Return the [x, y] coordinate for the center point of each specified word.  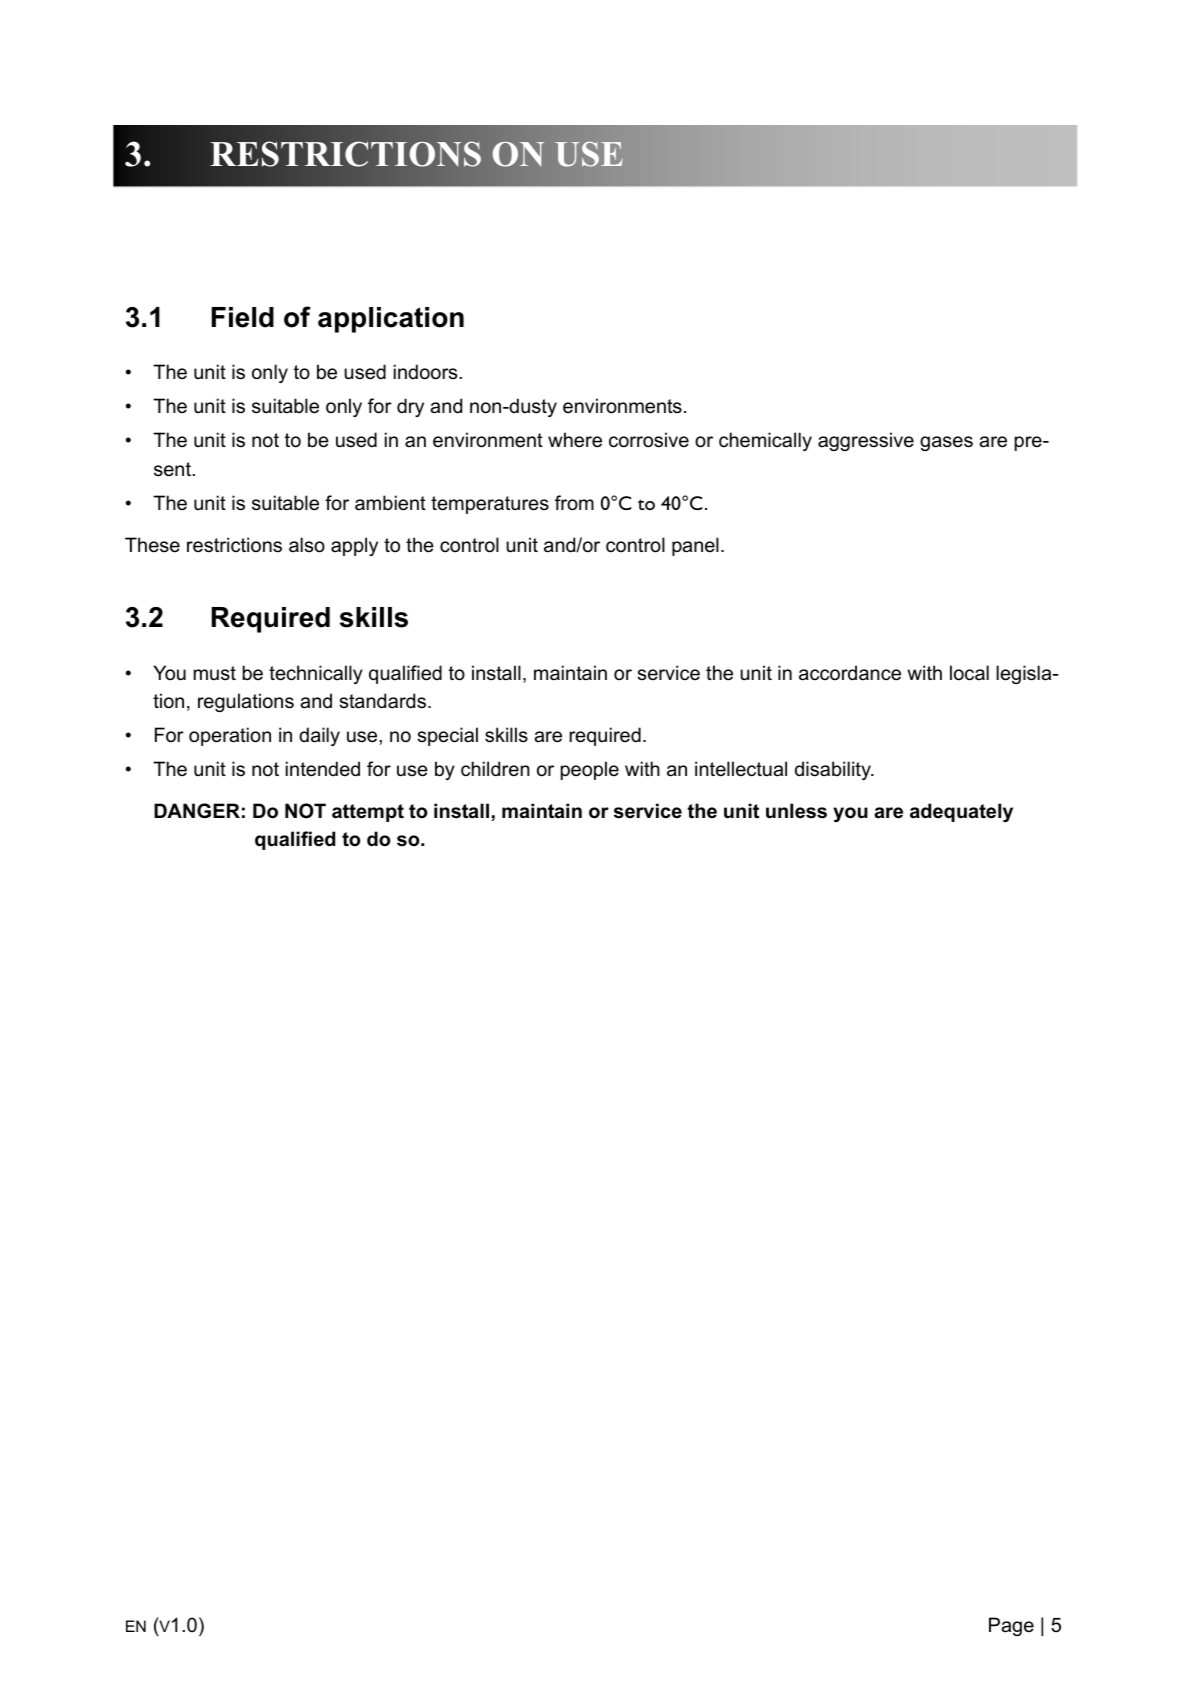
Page [1011, 1626]
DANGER [197, 811]
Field [243, 317]
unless [796, 811]
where [575, 440]
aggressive [866, 441]
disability [834, 770]
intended [323, 769]
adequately [961, 812]
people [590, 770]
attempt [368, 813]
